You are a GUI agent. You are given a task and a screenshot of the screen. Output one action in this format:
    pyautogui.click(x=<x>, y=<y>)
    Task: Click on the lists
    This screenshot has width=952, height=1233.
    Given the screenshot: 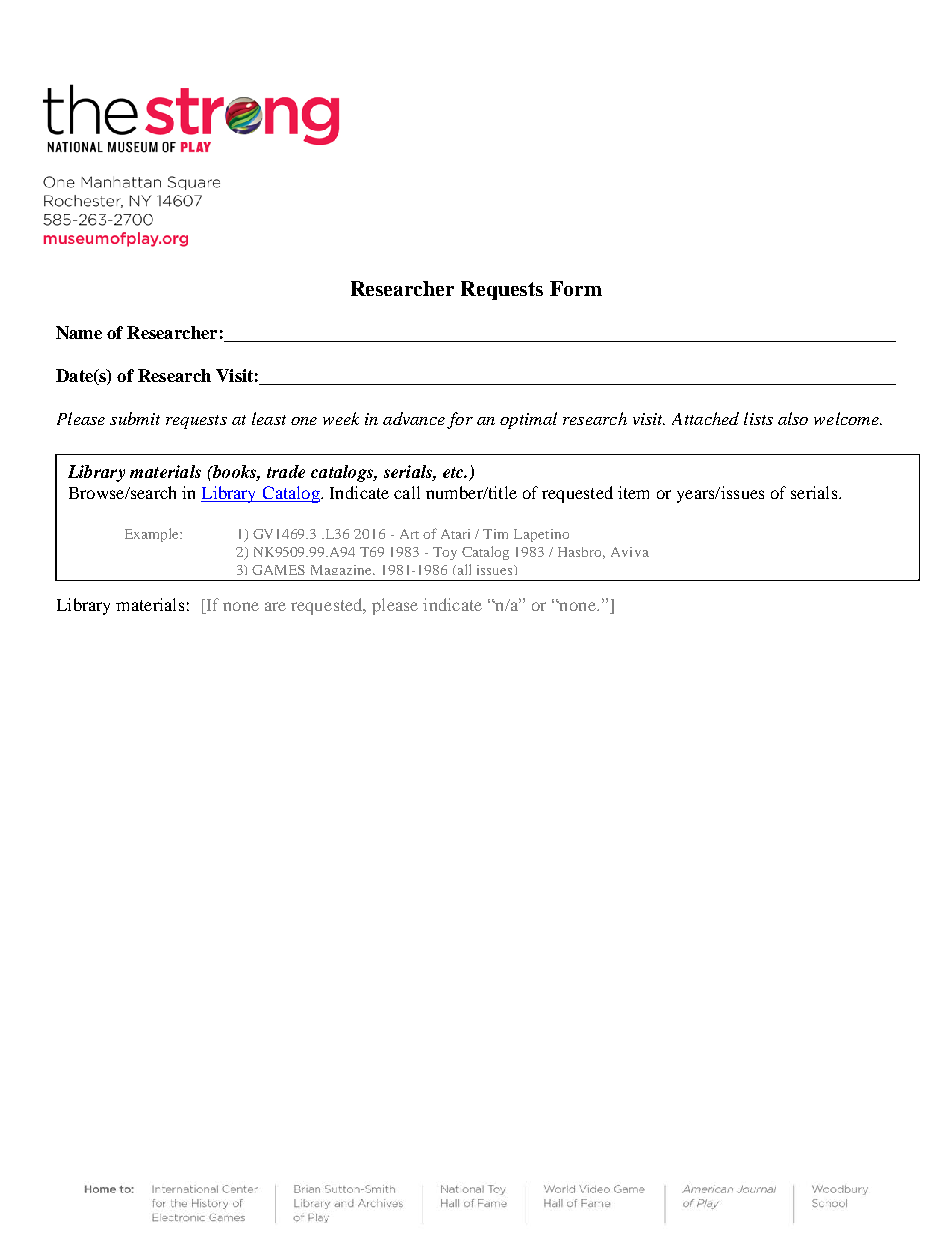 What is the action you would take?
    pyautogui.click(x=758, y=418)
